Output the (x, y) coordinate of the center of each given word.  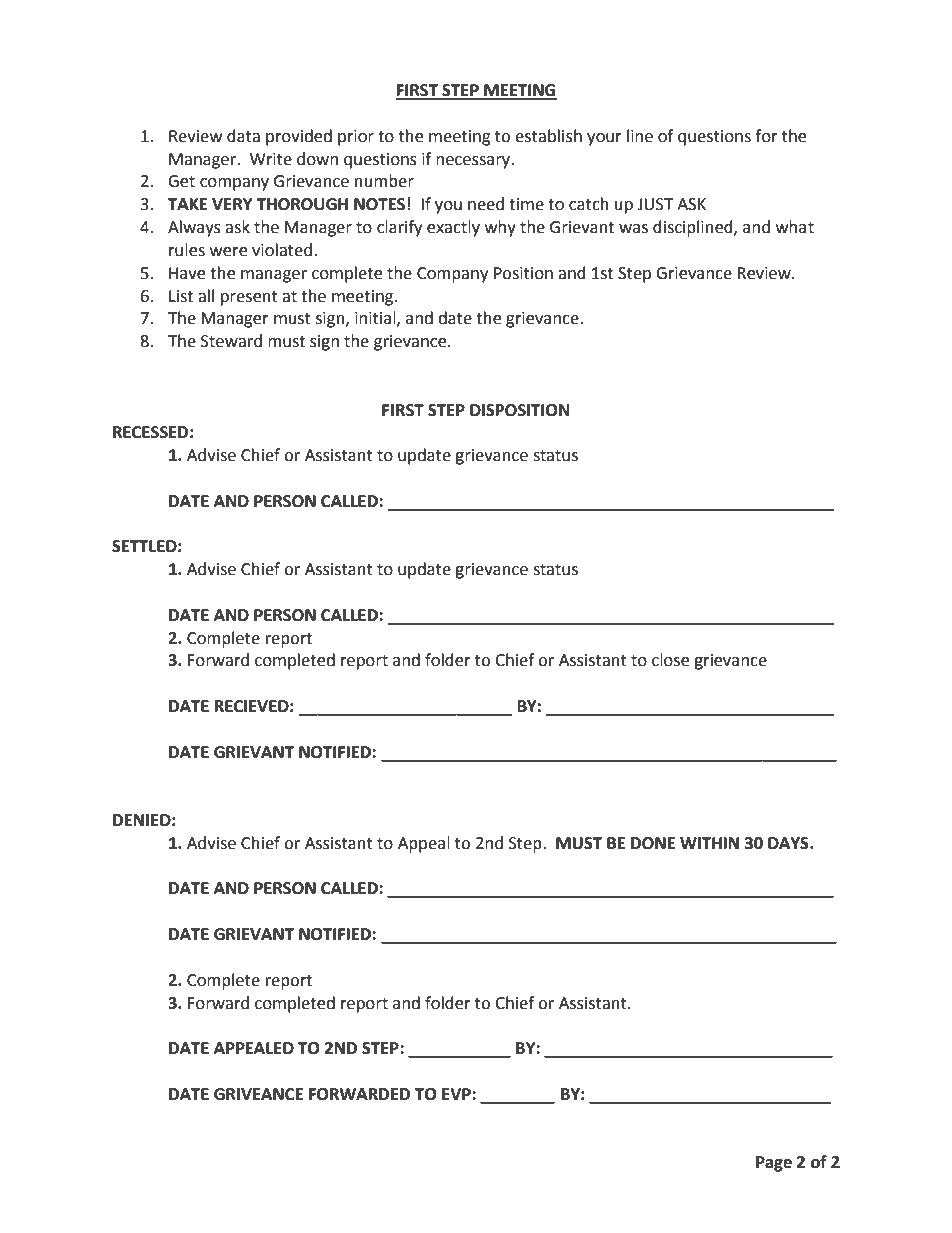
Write (271, 159)
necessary (474, 162)
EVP (457, 1094)
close (670, 660)
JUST (655, 204)
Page (774, 1164)
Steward (231, 341)
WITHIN (709, 843)
